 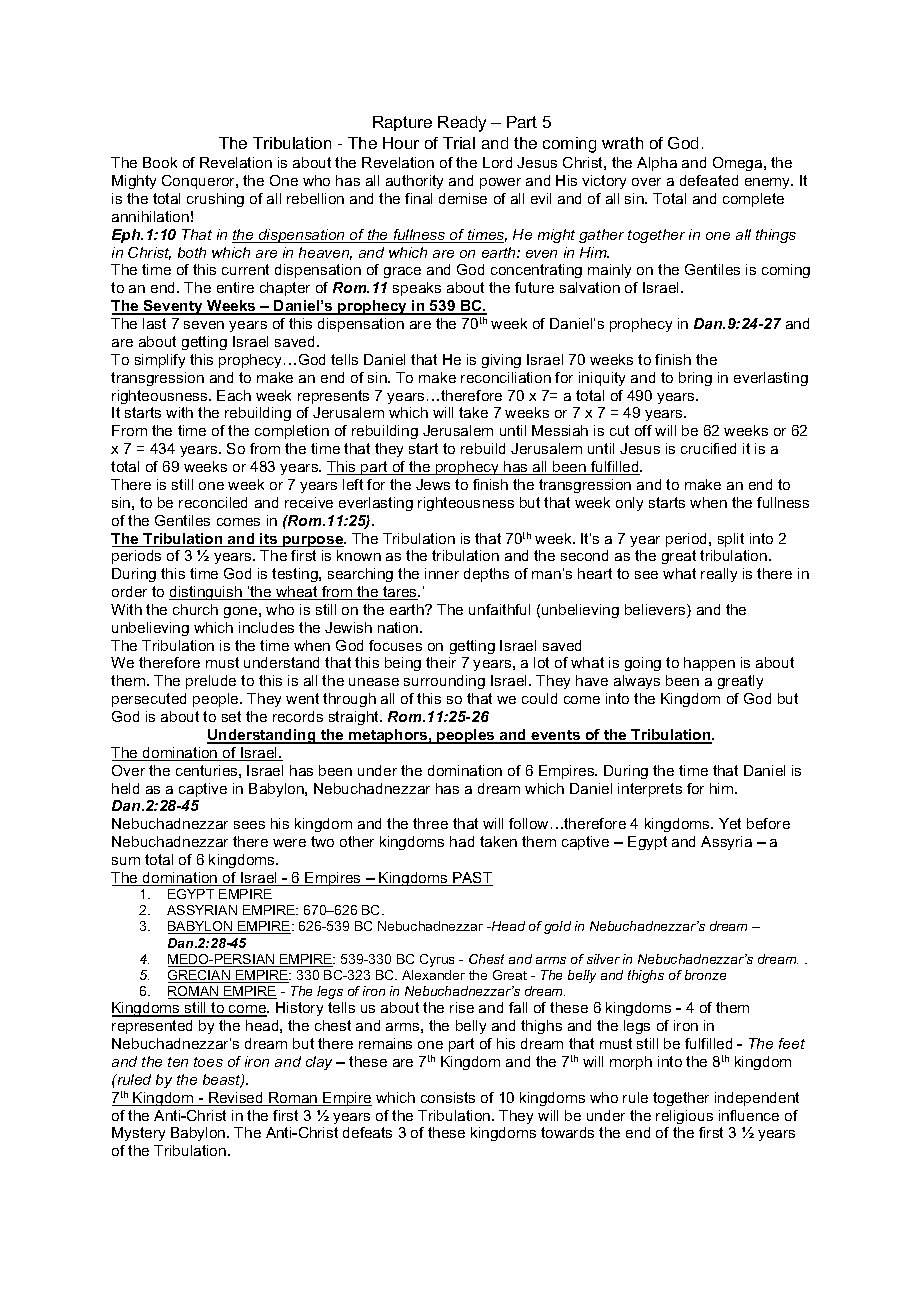 What do you see at coordinates (160, 162) in the document?
I see `Book` at bounding box center [160, 162].
